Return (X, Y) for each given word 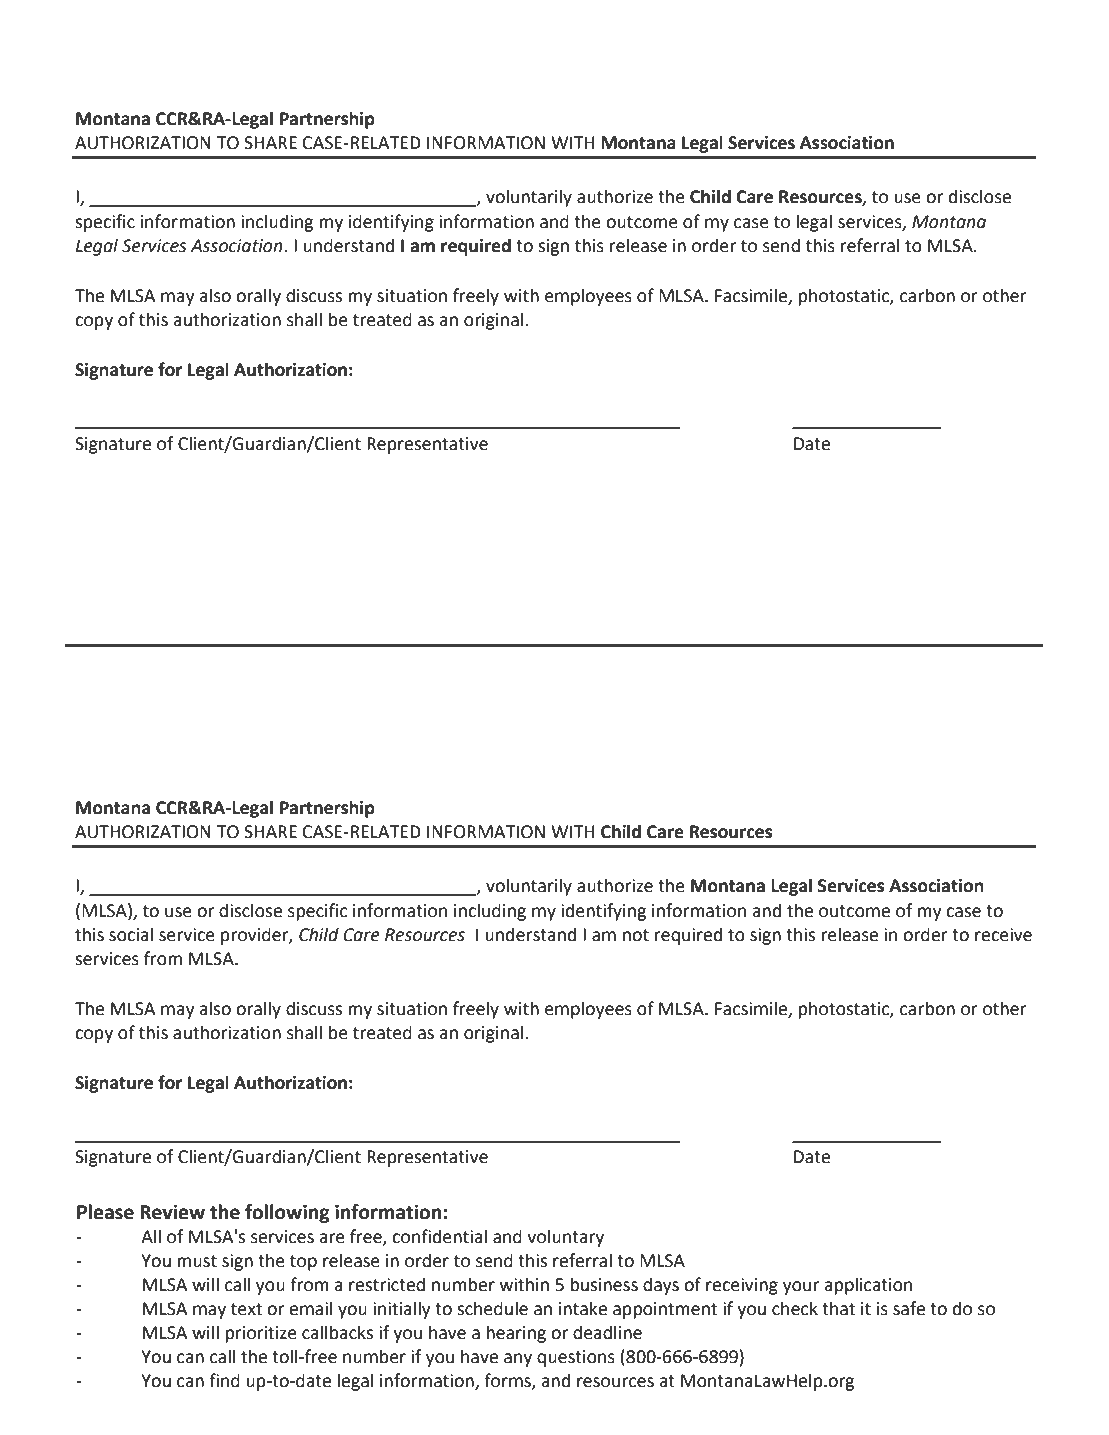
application (868, 1286)
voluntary (565, 1238)
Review (172, 1212)
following (287, 1213)
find (224, 1380)
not (636, 935)
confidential (439, 1236)
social (131, 934)
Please (105, 1212)
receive (1003, 935)
